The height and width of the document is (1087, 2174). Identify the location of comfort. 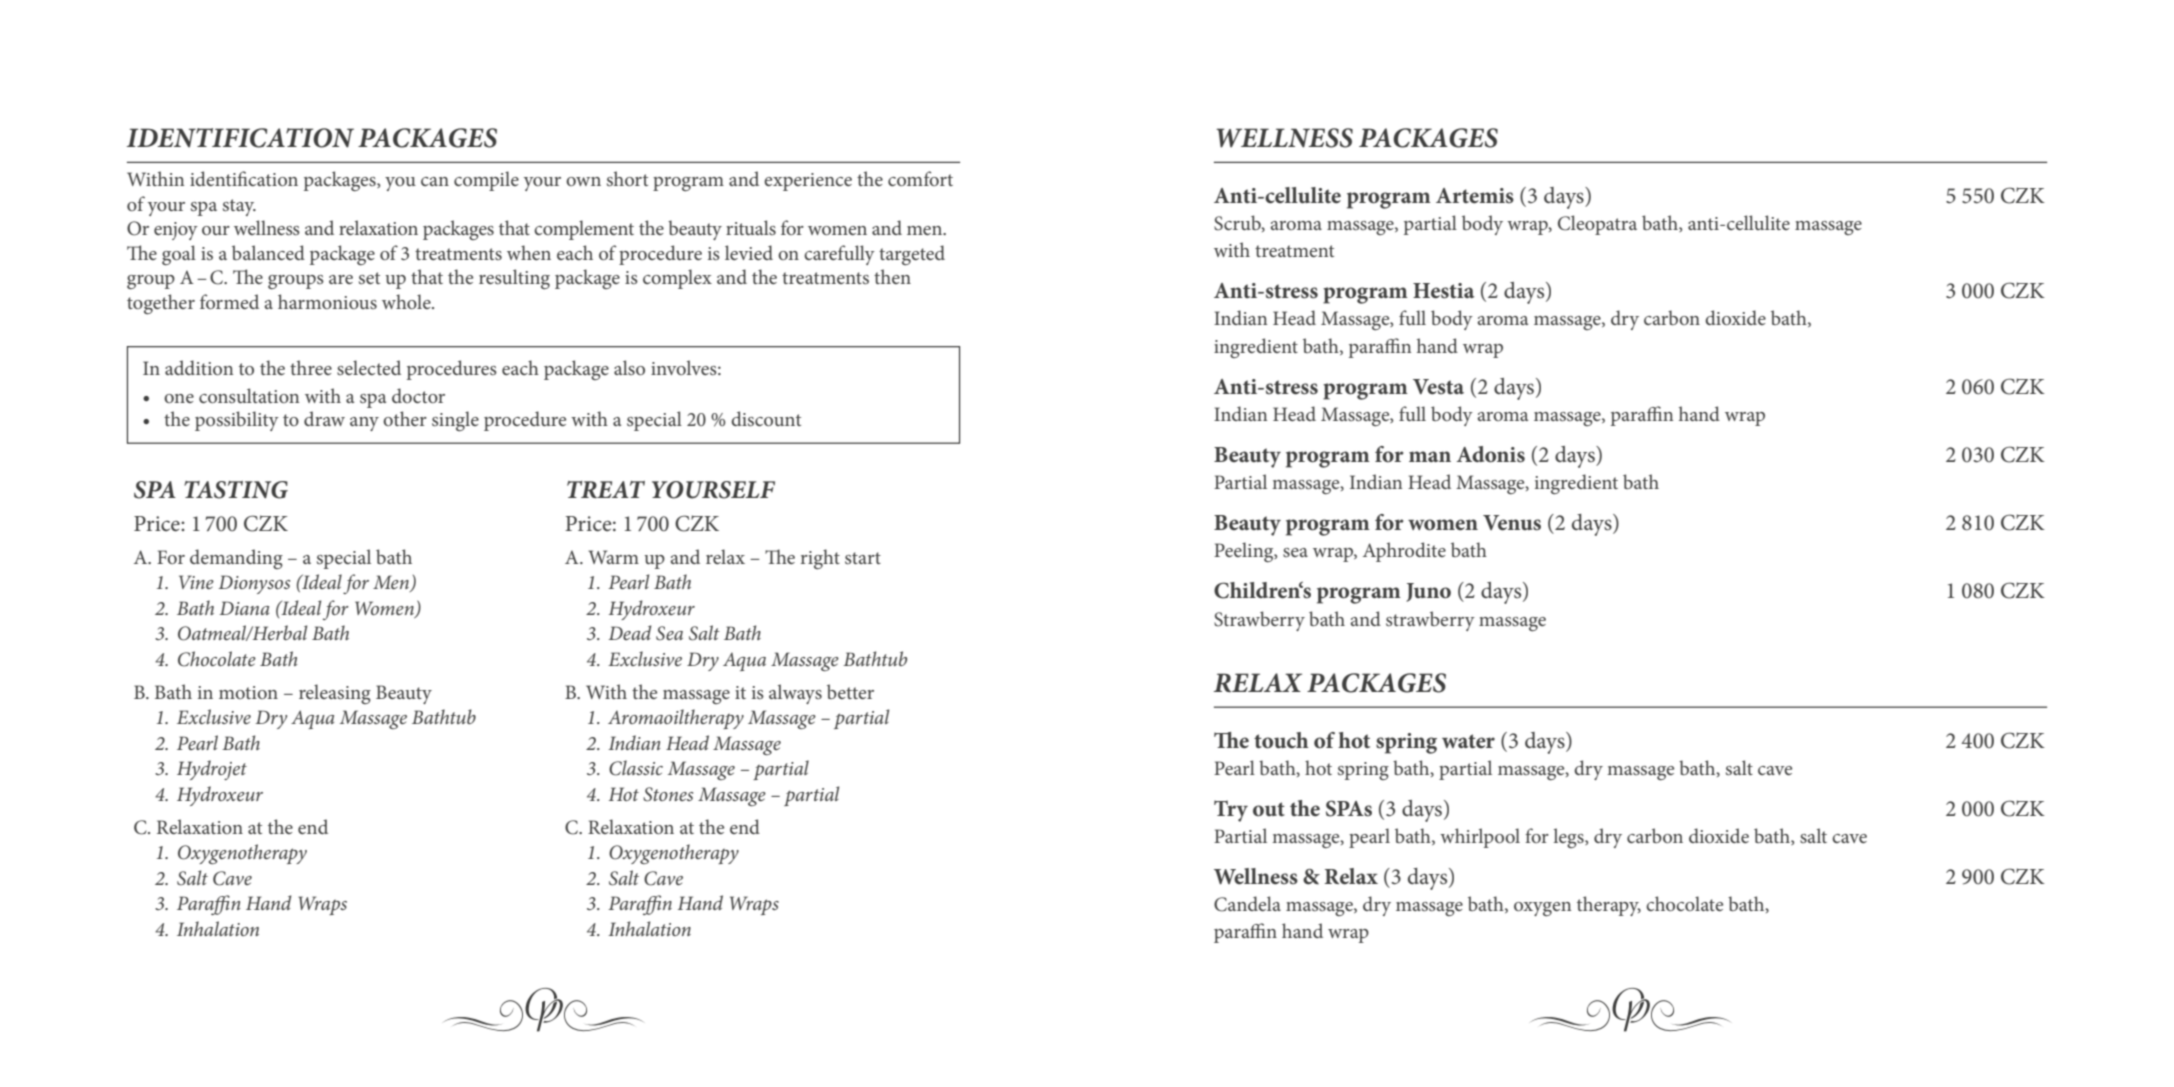
(920, 178).
